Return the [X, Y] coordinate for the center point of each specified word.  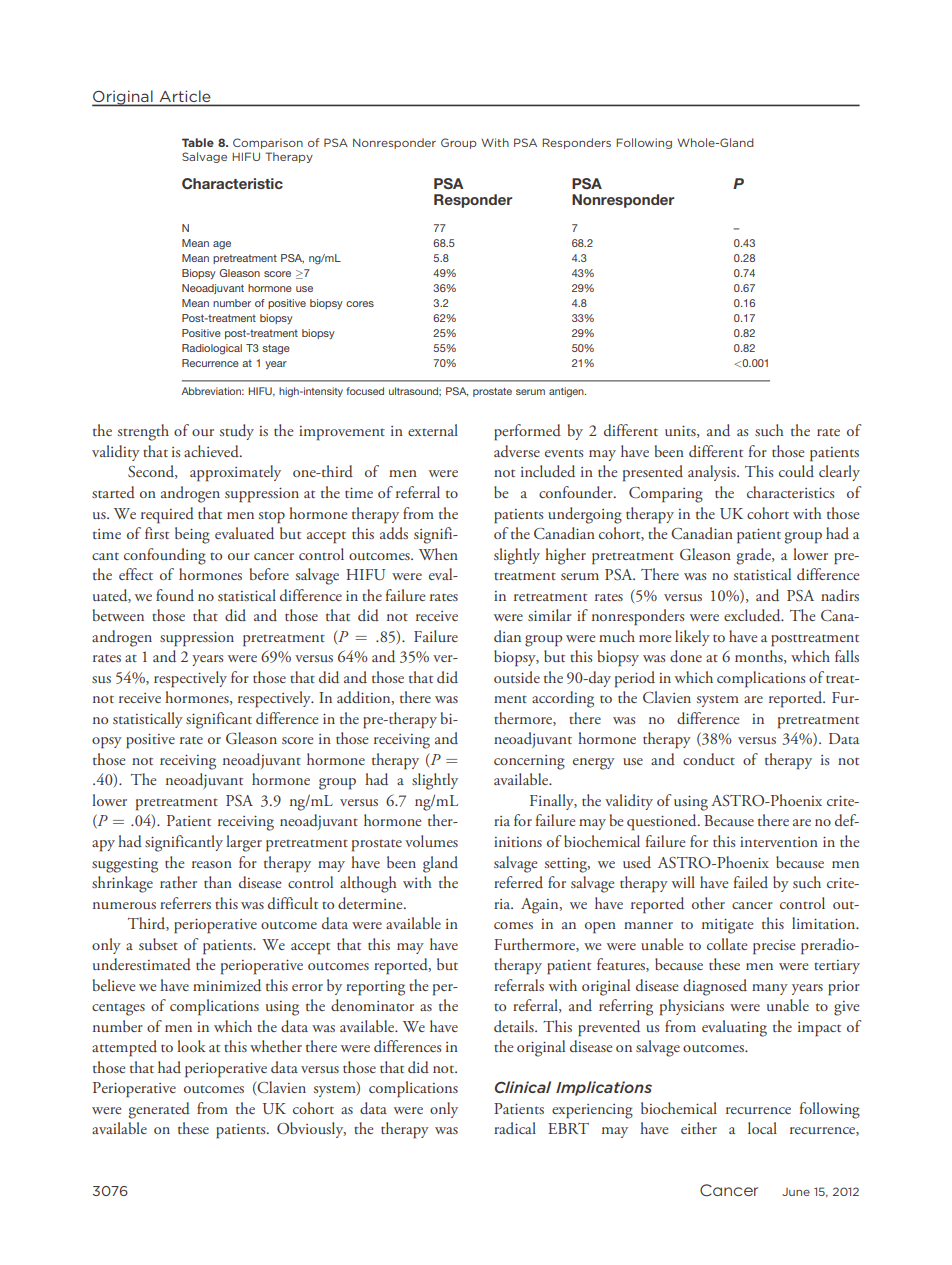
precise [774, 947]
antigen [567, 392]
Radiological [212, 349]
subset [158, 944]
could [796, 471]
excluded [753, 615]
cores [360, 304]
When [438, 554]
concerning [529, 762]
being [192, 535]
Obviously [311, 1130]
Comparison [268, 143]
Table [198, 142]
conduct [709, 759]
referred [518, 882]
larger [244, 843]
